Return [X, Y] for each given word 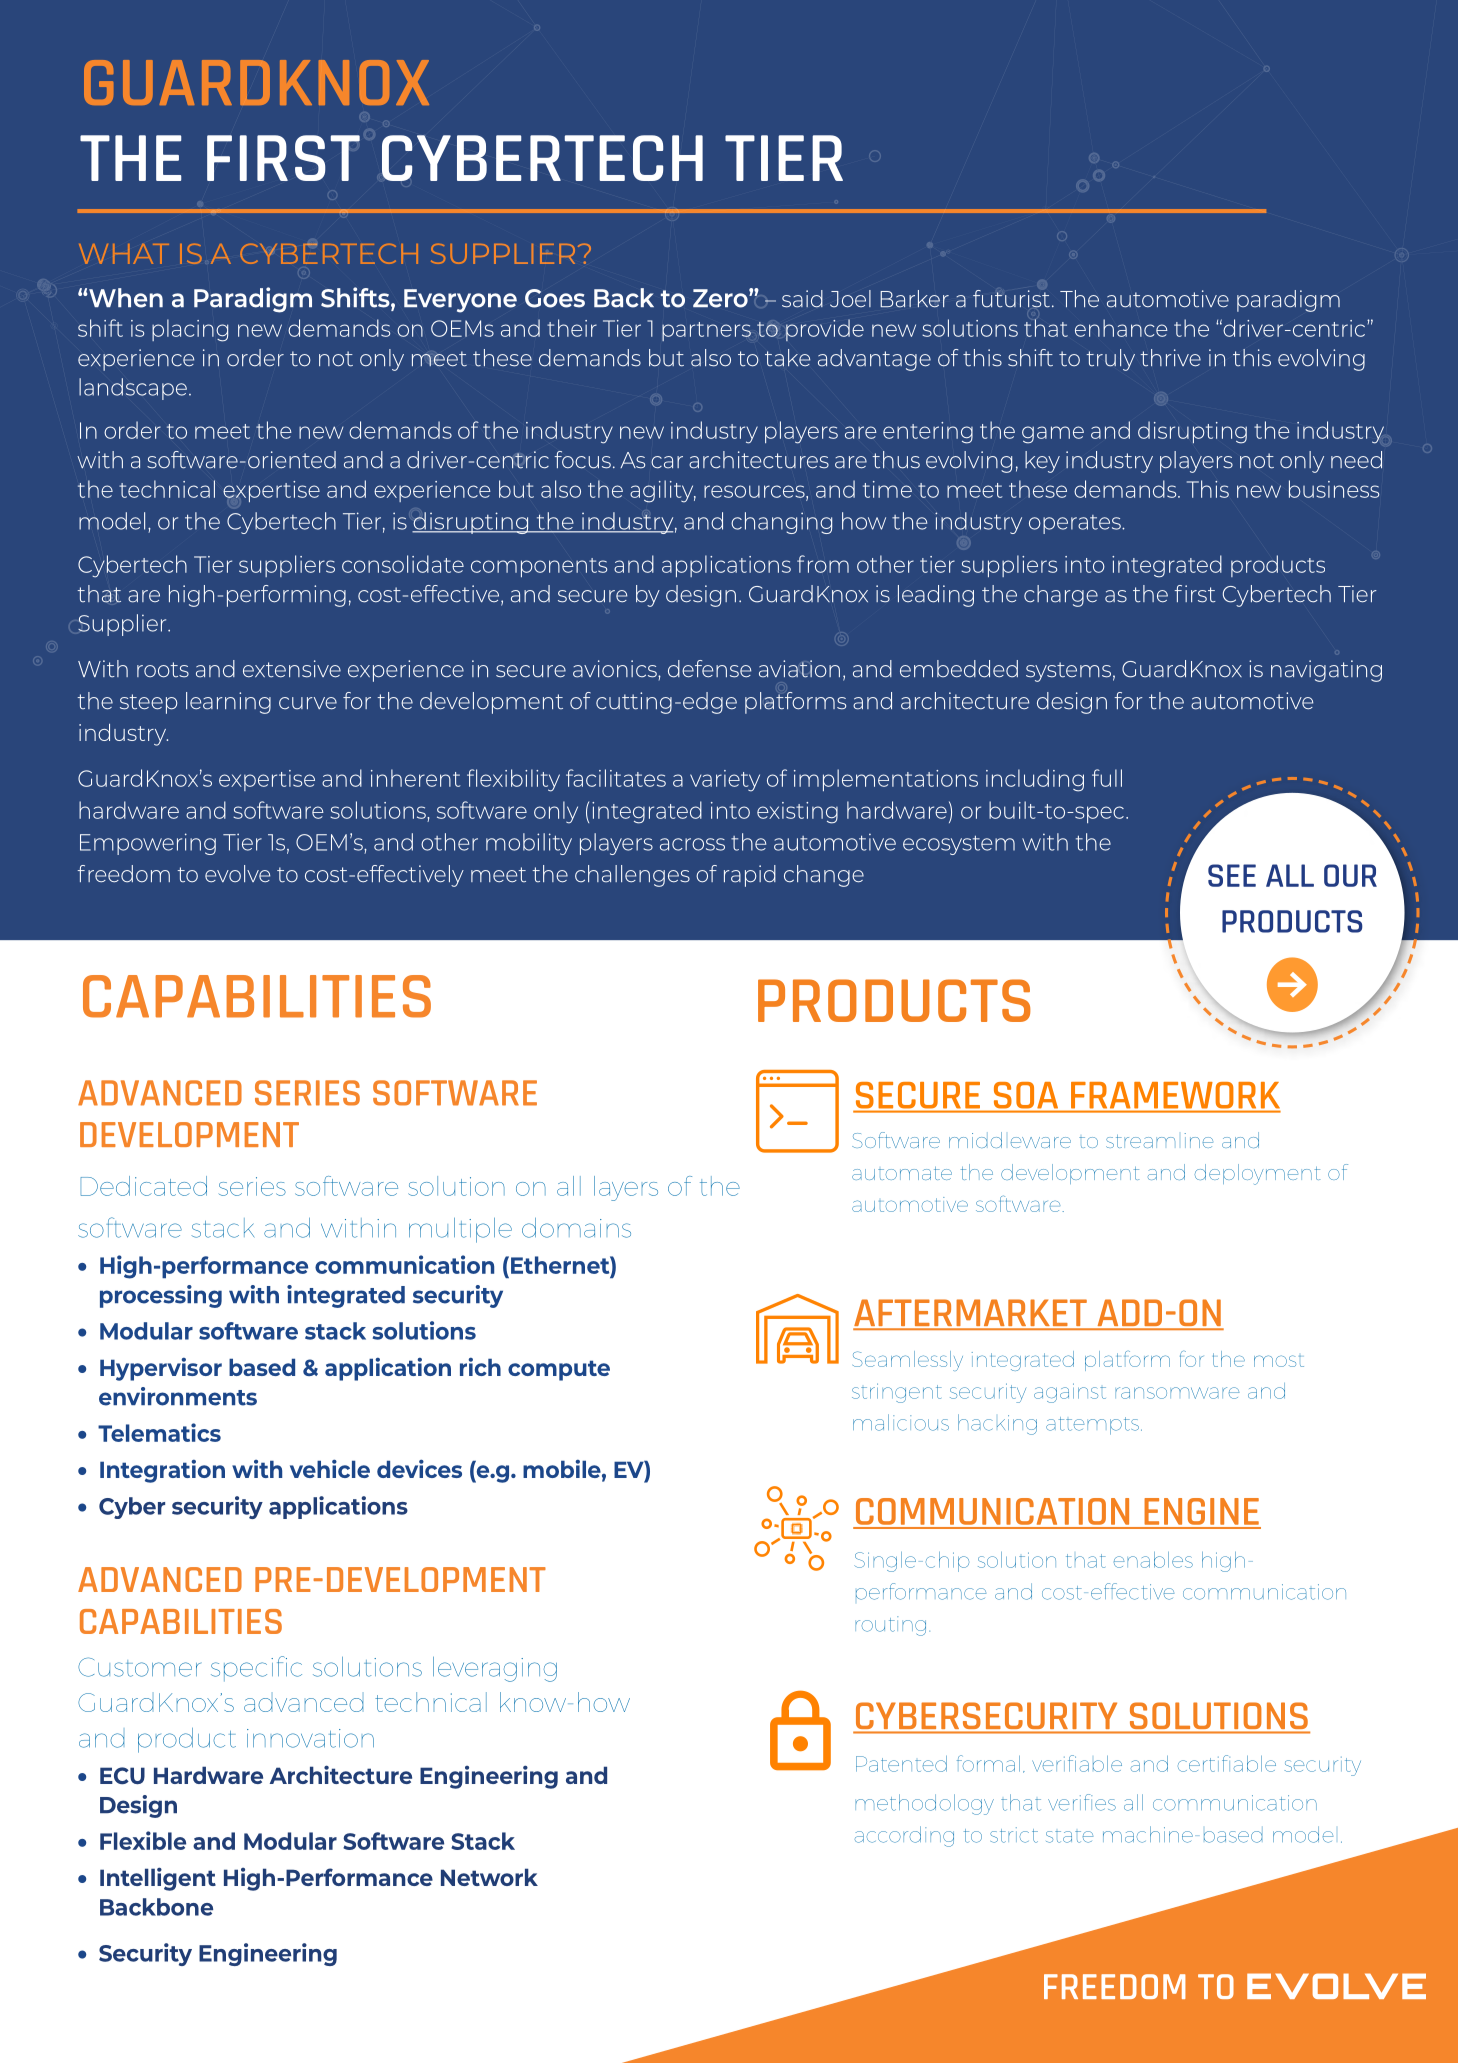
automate [902, 1173]
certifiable [1227, 1763]
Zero [721, 298]
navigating [1326, 671]
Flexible [143, 1840]
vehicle [330, 1468]
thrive [1170, 358]
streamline [1159, 1140]
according [904, 1836]
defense [709, 669]
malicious [901, 1422]
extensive [292, 669]
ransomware [1177, 1393]
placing [190, 330]
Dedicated [144, 1186]
